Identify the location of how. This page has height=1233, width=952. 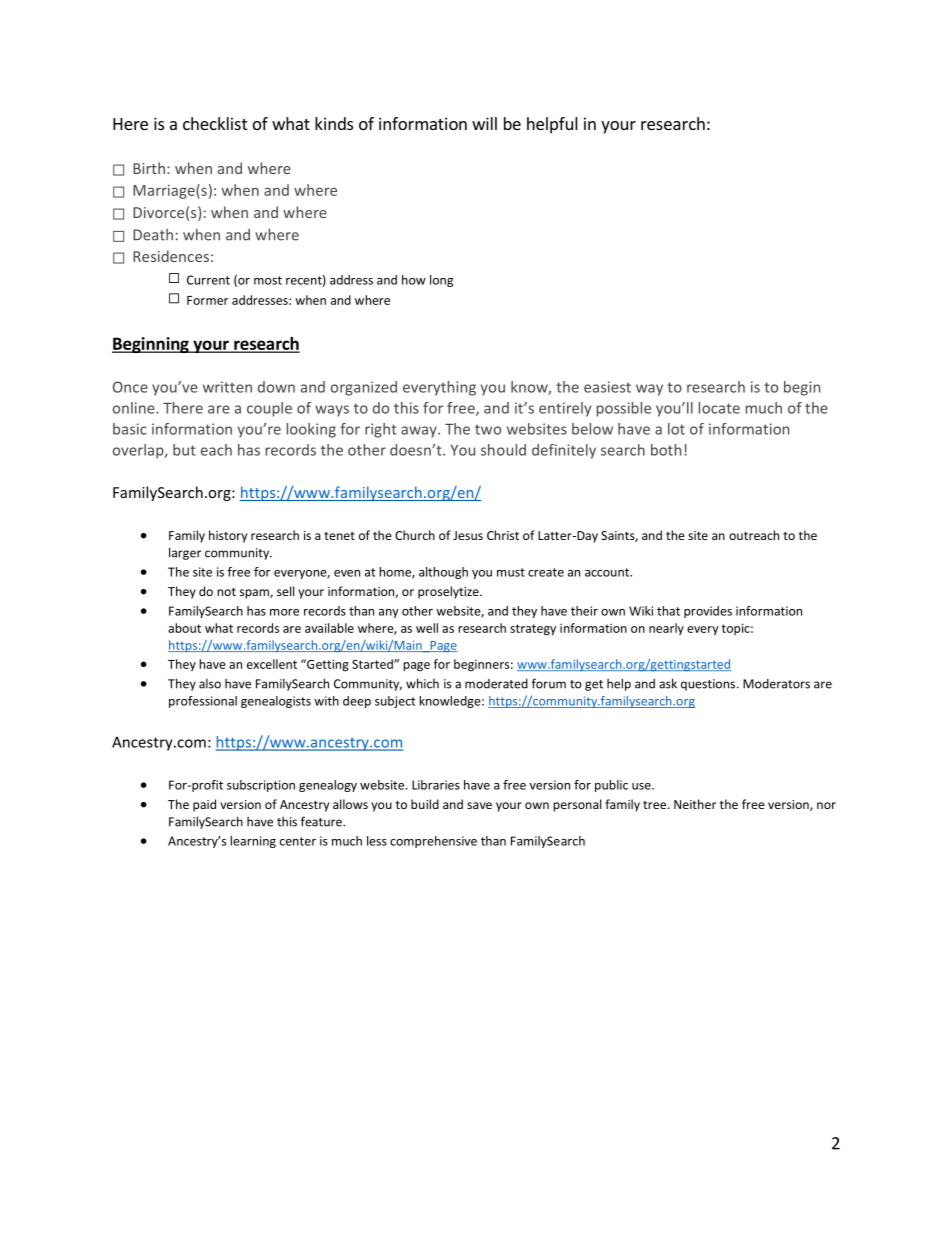
(414, 280).
